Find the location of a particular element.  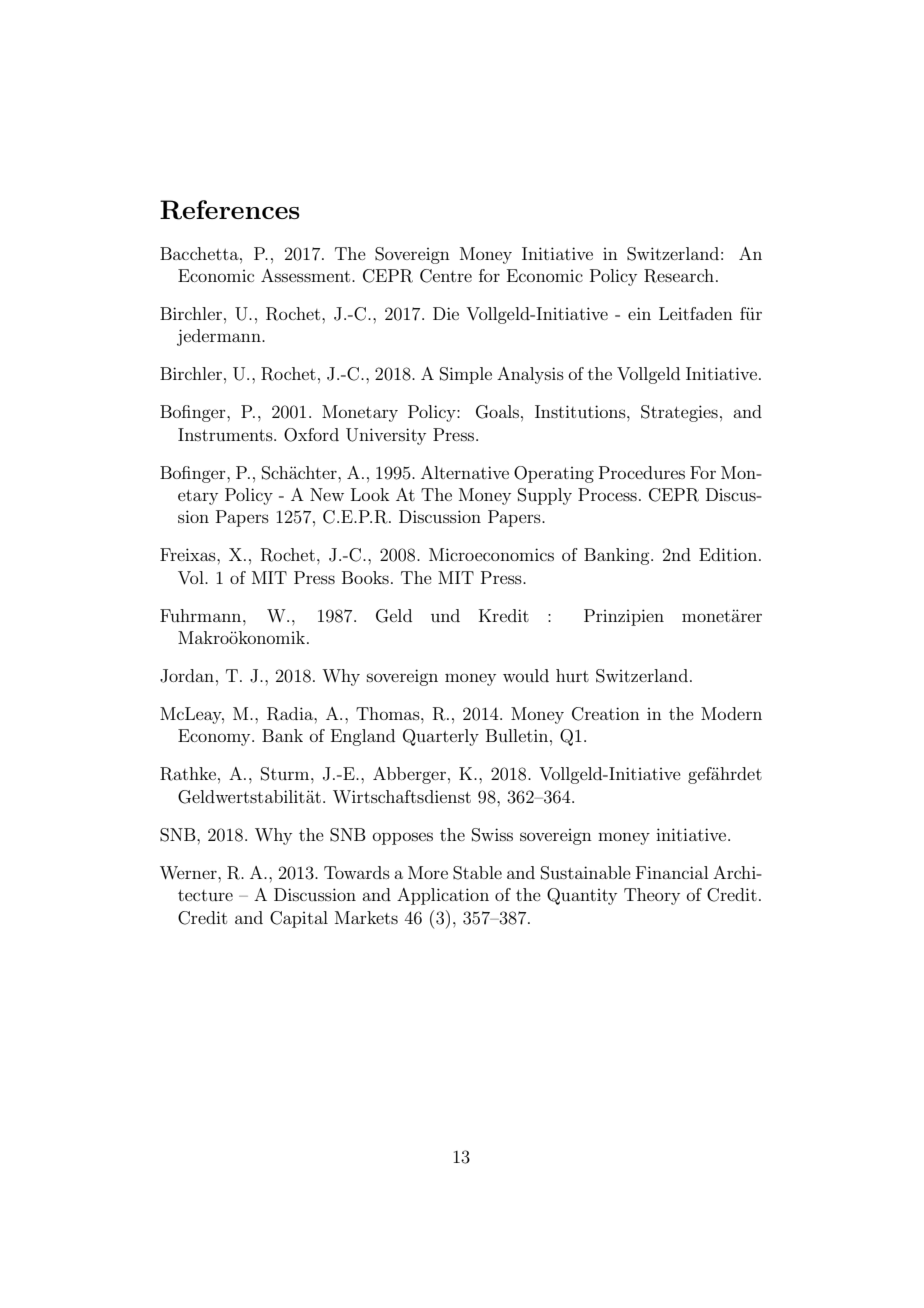

Strategies is located at coordinates (679, 413).
